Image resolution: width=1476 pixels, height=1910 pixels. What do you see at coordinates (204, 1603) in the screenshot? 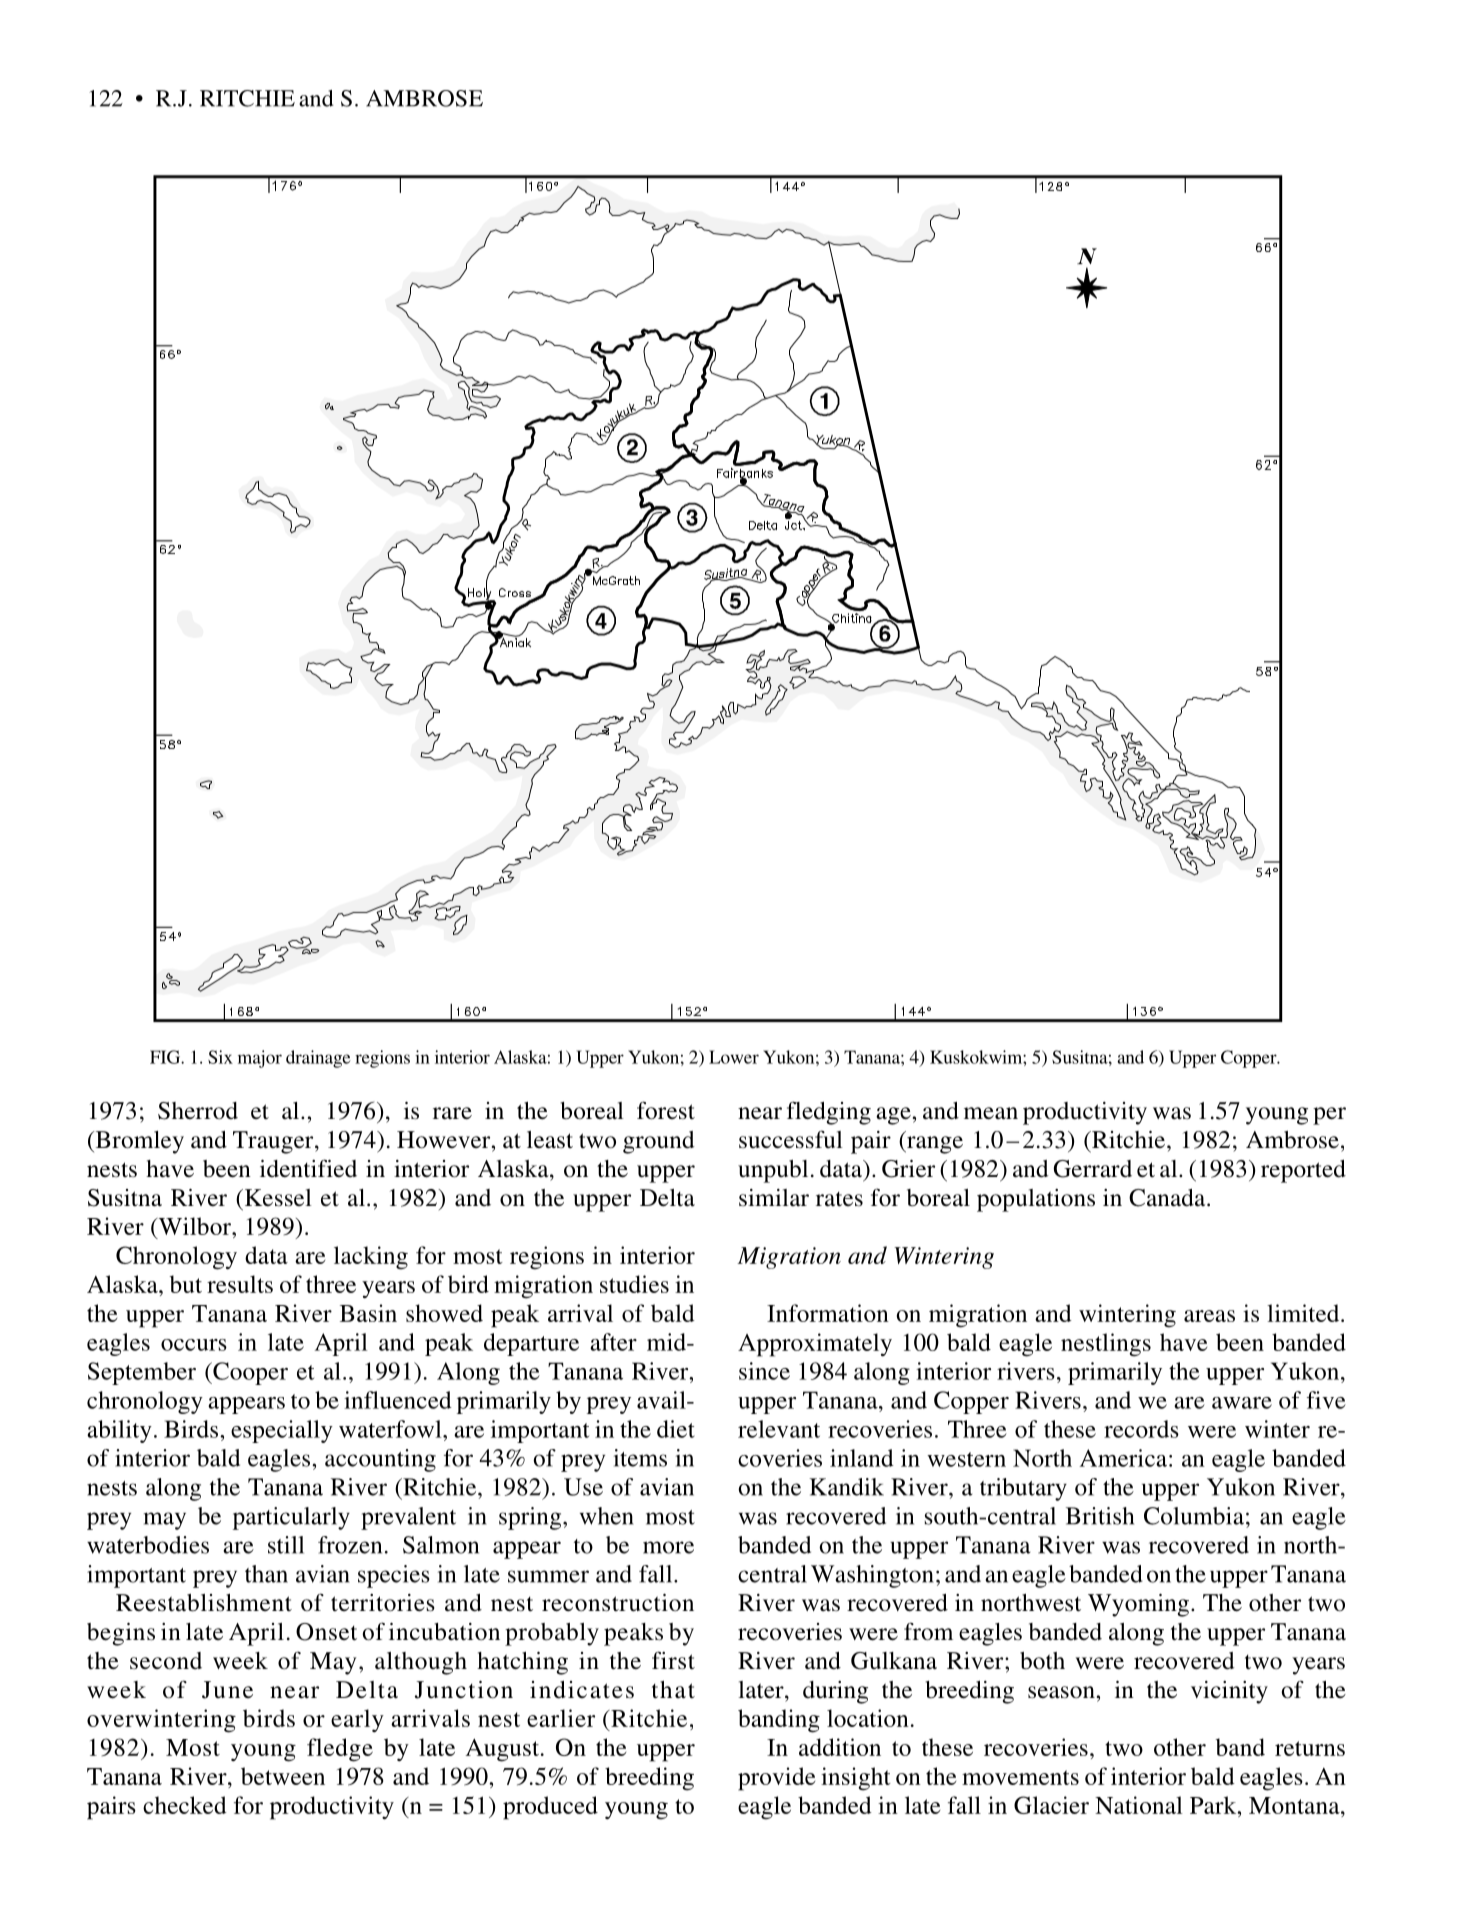
I see `Reestablishment` at bounding box center [204, 1603].
